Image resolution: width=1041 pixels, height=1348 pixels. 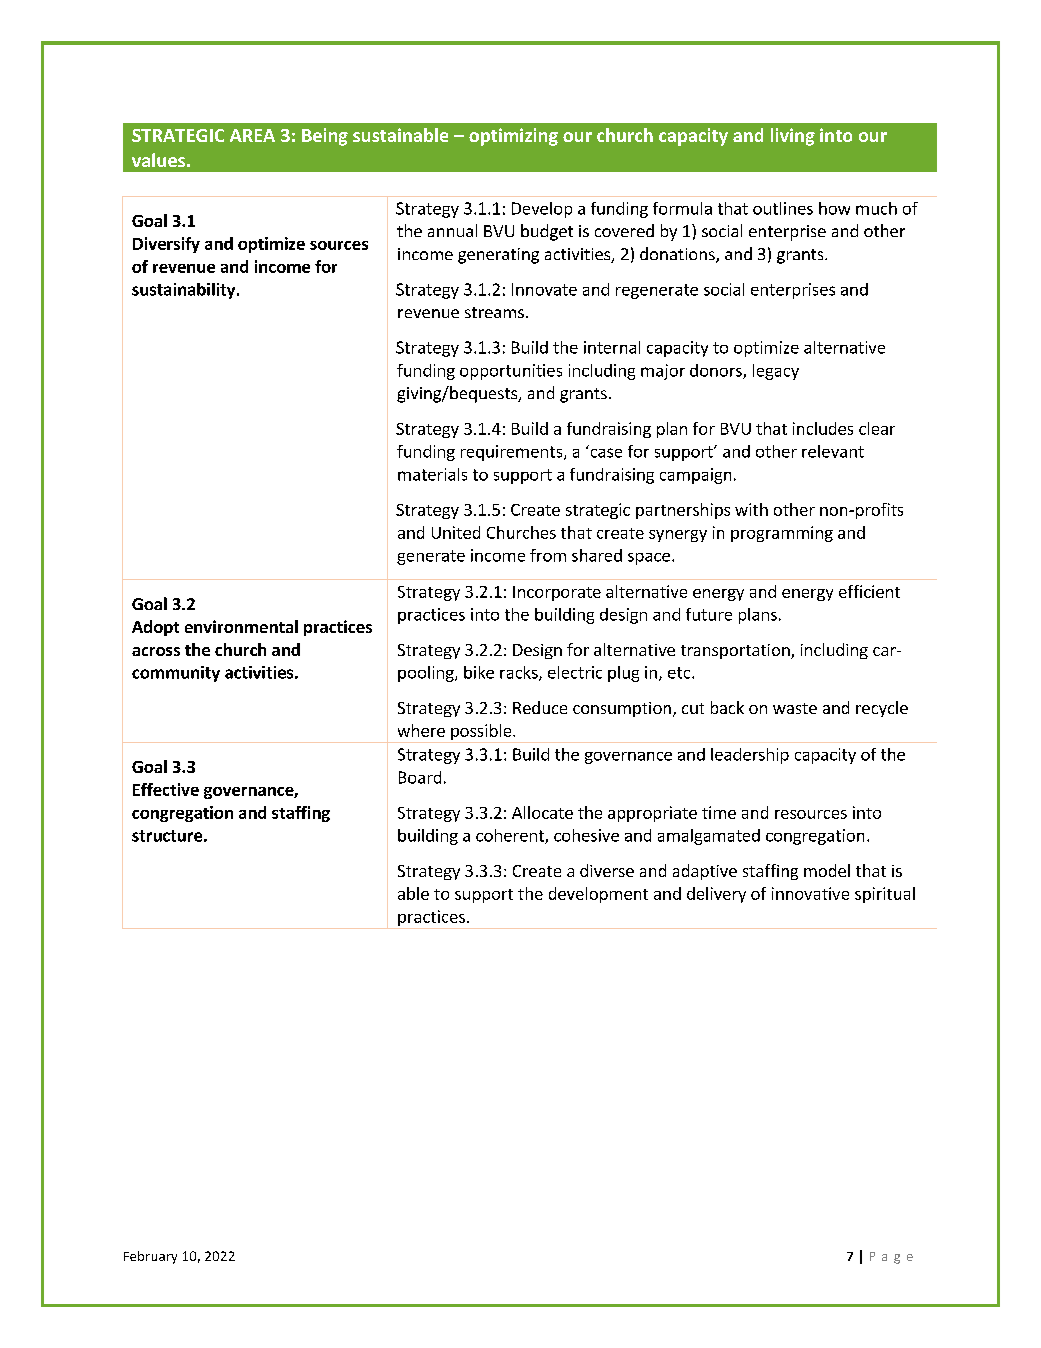 I want to click on living, so click(x=793, y=137).
